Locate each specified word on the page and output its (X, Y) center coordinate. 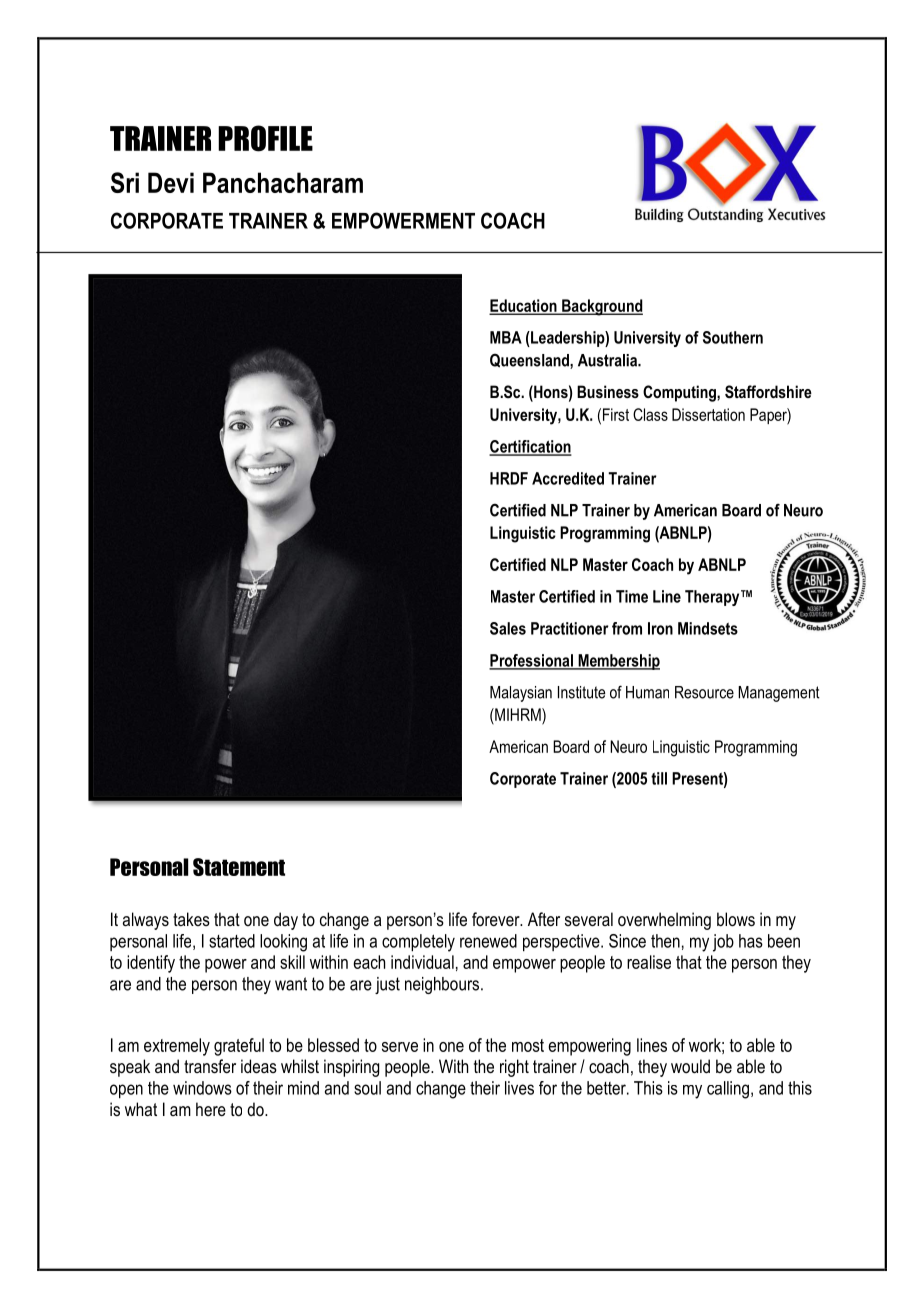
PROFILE (265, 138)
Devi (171, 182)
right (514, 1068)
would (690, 1066)
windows (202, 1088)
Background (601, 307)
